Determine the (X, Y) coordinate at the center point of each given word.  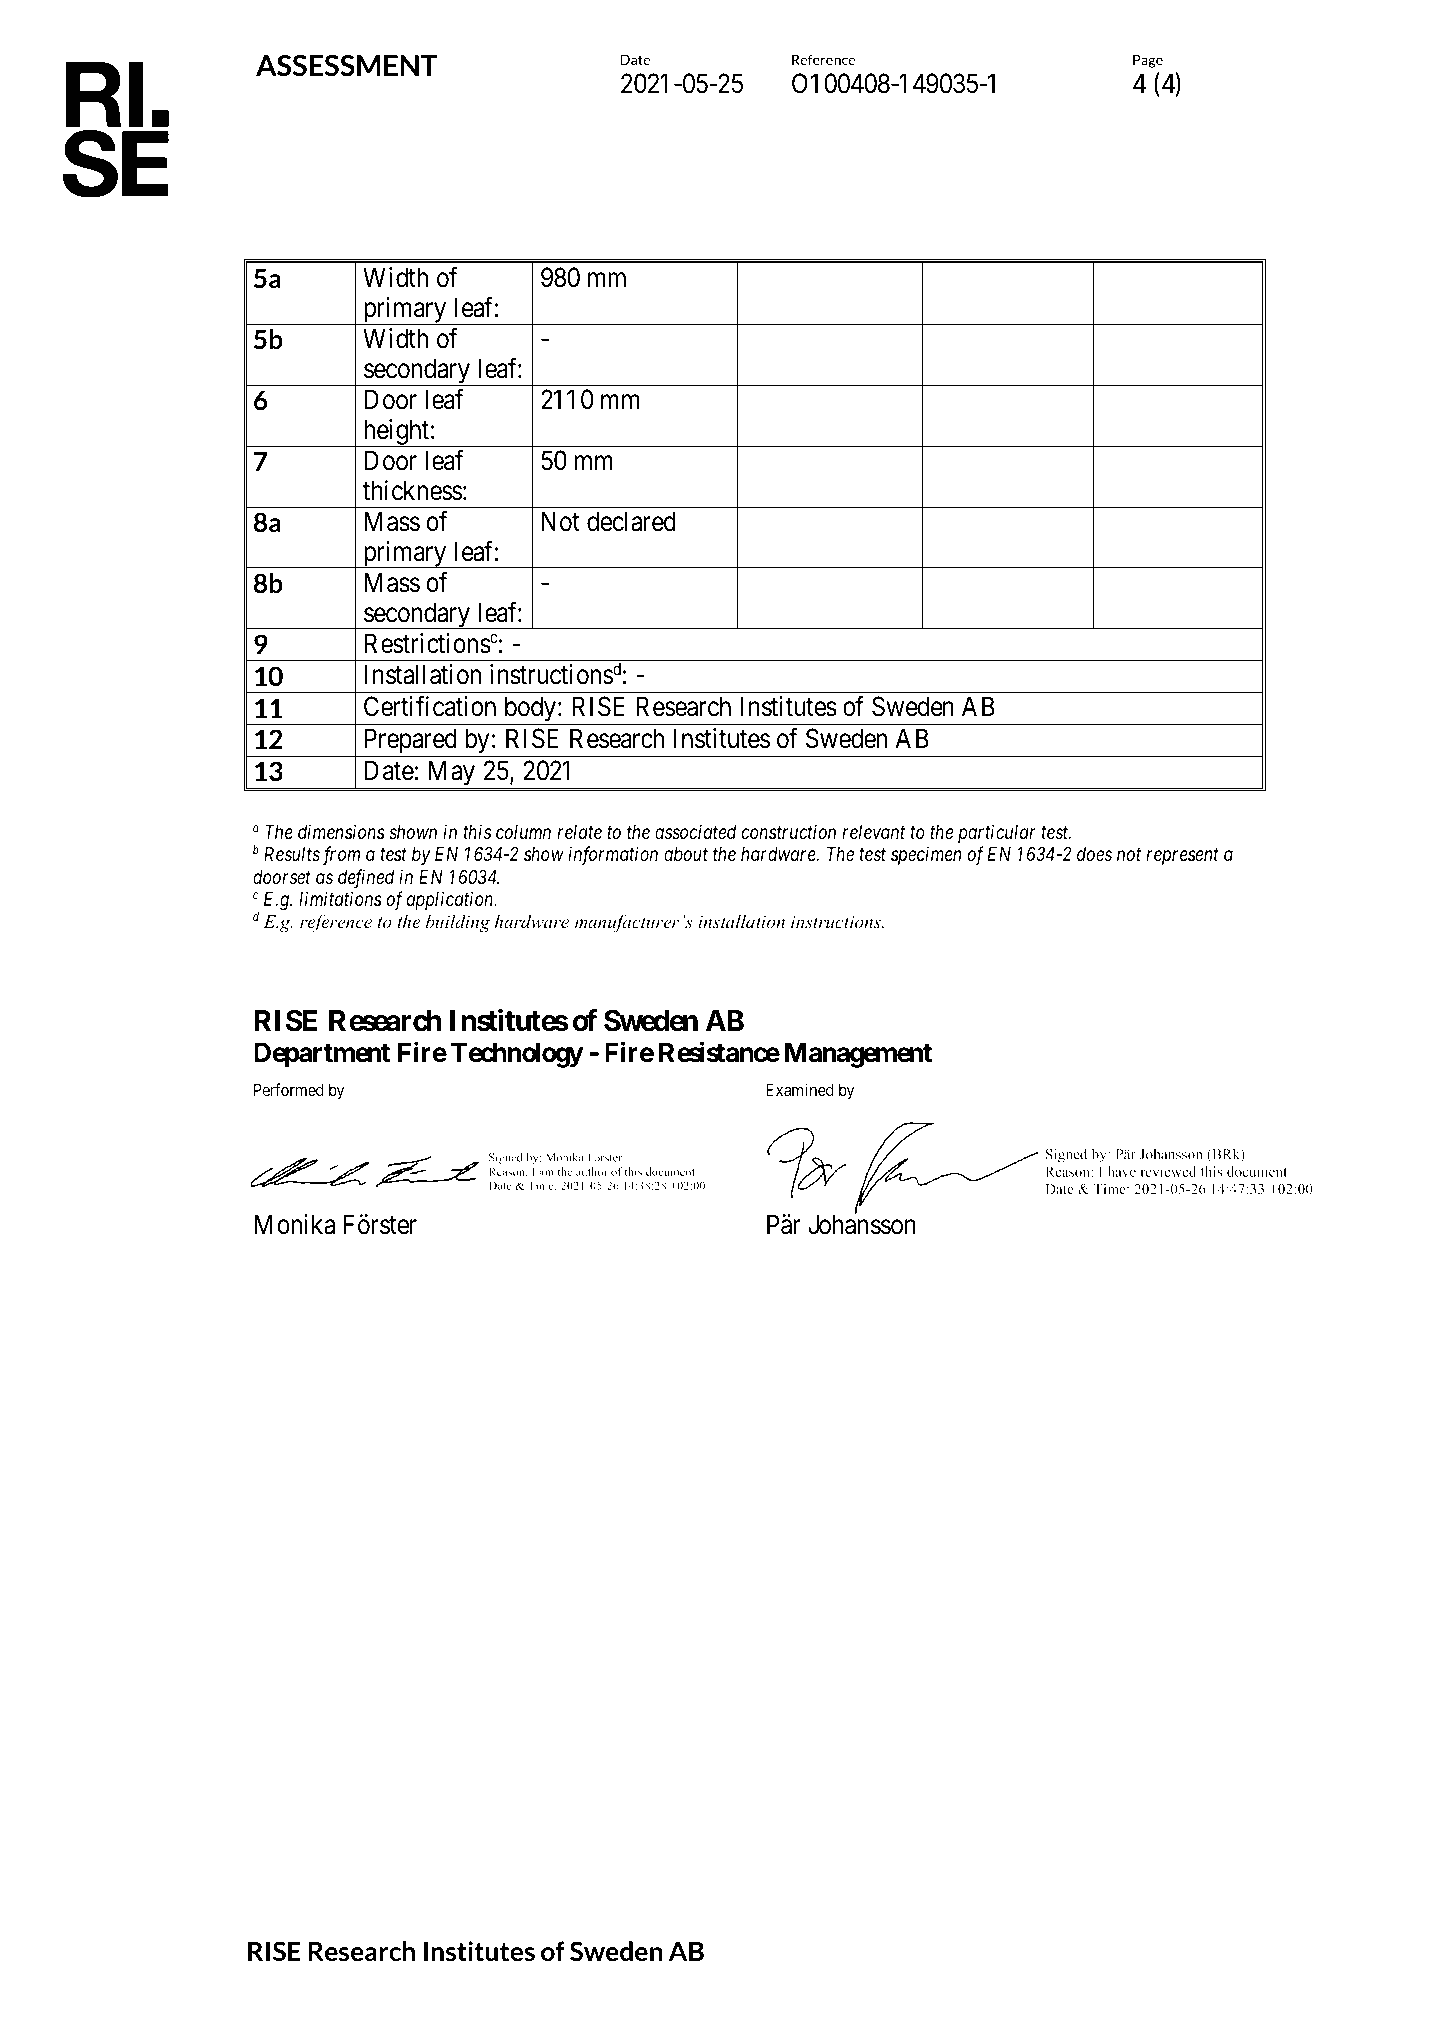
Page (1148, 61)
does (1094, 854)
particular (997, 833)
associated (695, 831)
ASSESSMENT (347, 66)
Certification (430, 706)
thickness (413, 490)
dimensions (341, 831)
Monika (295, 1224)
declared (631, 521)
